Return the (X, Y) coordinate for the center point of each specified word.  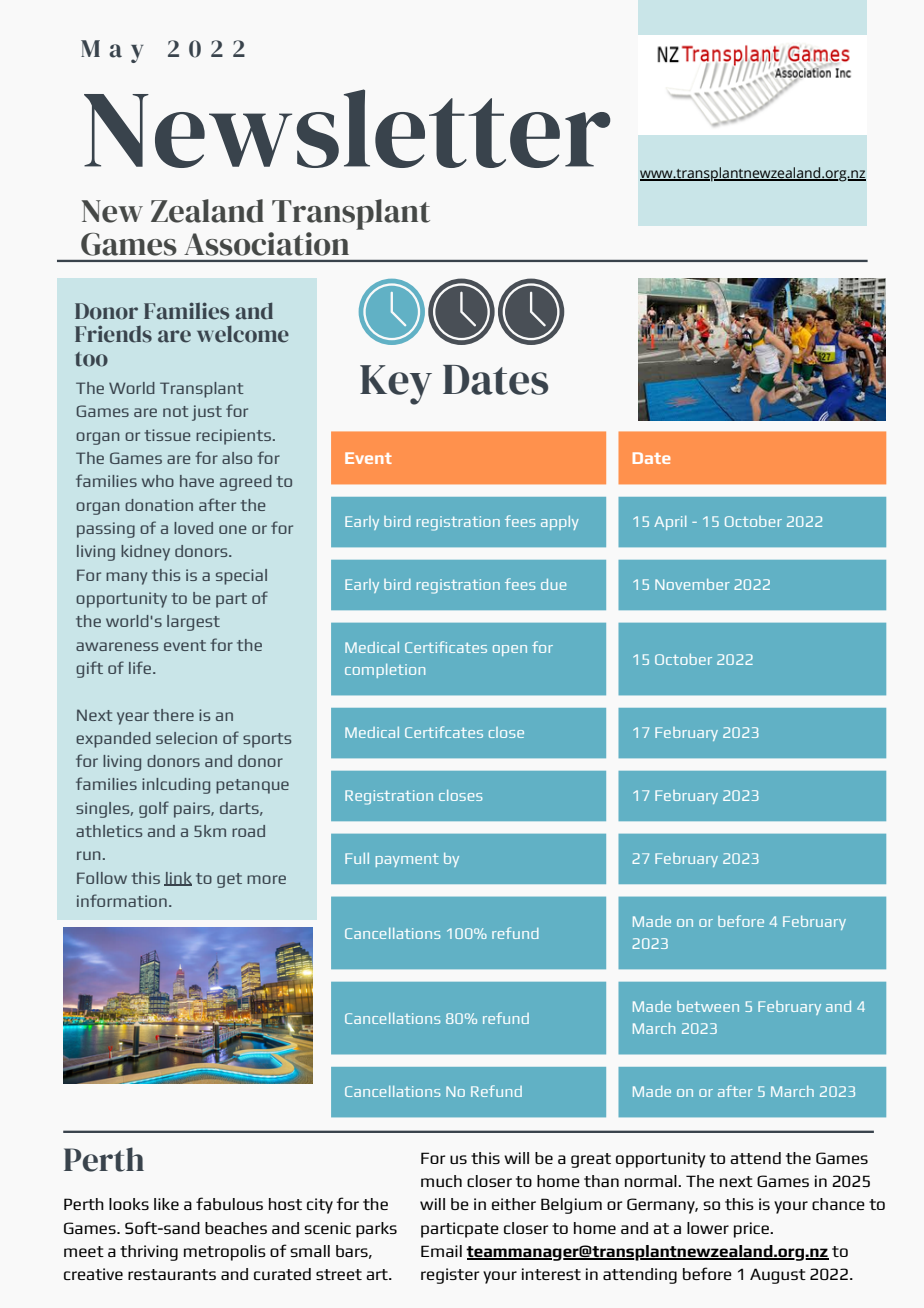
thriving (149, 1253)
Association (266, 244)
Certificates (446, 647)
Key (396, 385)
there (173, 715)
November (692, 584)
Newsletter (347, 128)
